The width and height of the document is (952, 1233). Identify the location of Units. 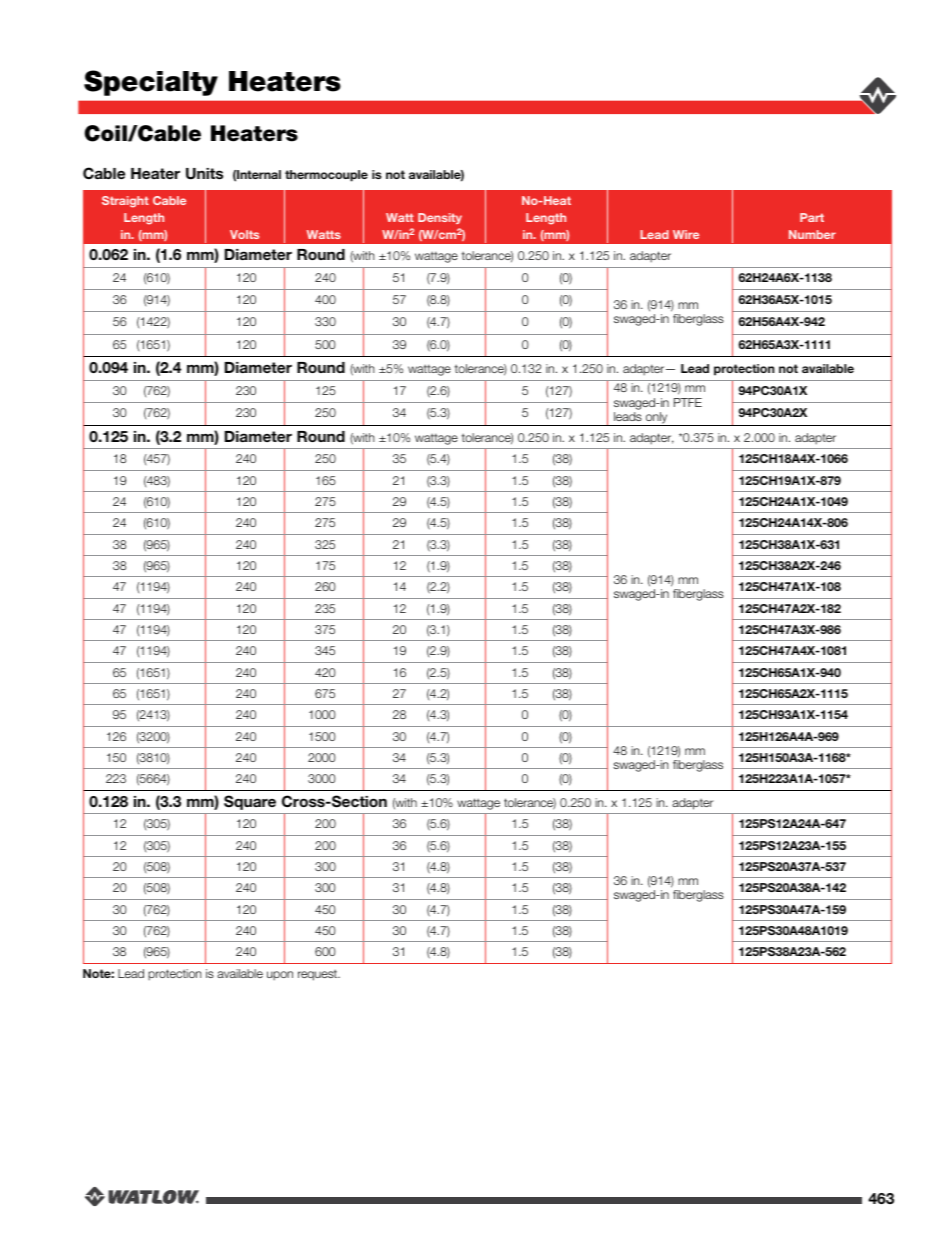
(204, 174).
